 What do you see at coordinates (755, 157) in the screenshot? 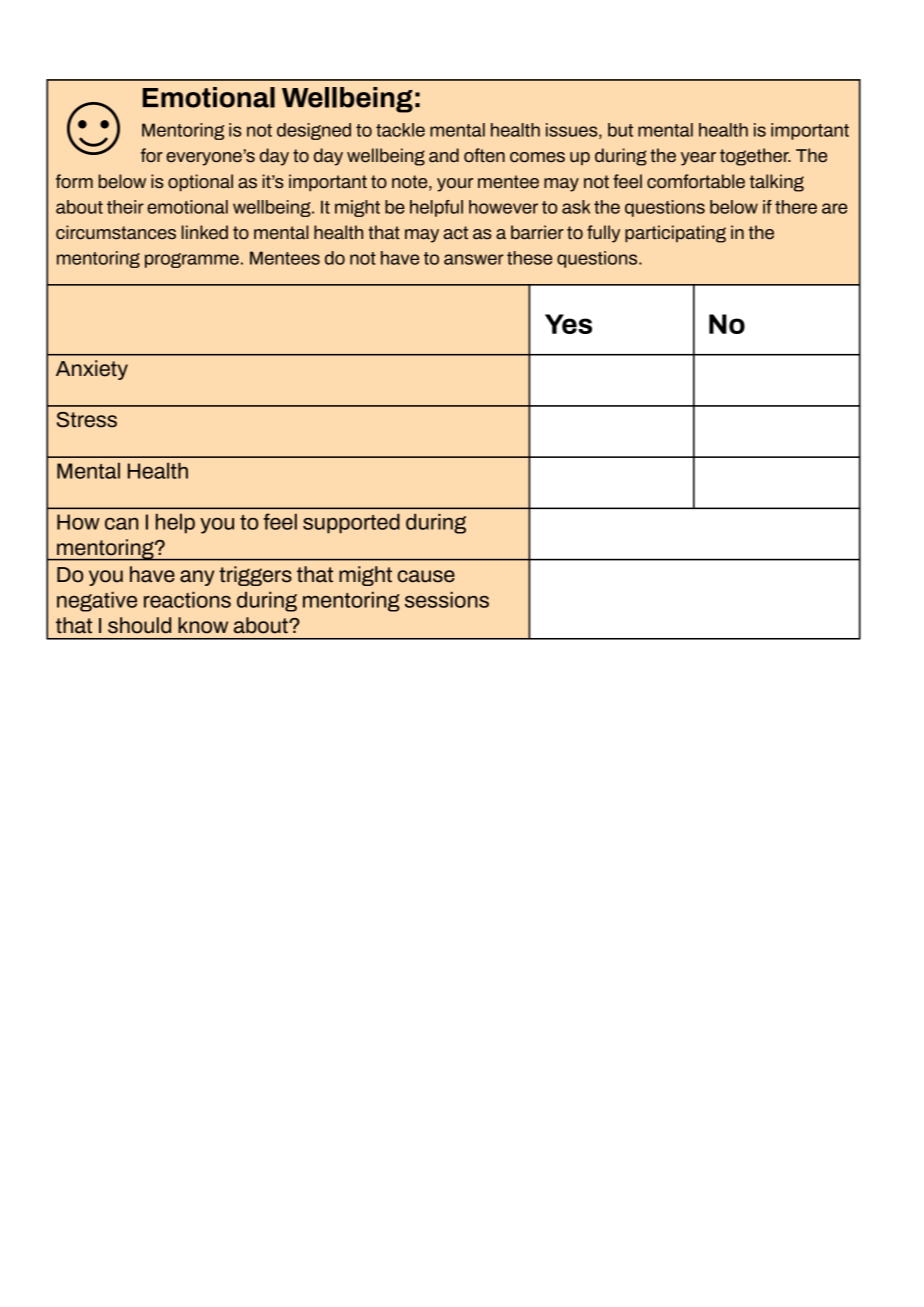
I see `together` at bounding box center [755, 157].
